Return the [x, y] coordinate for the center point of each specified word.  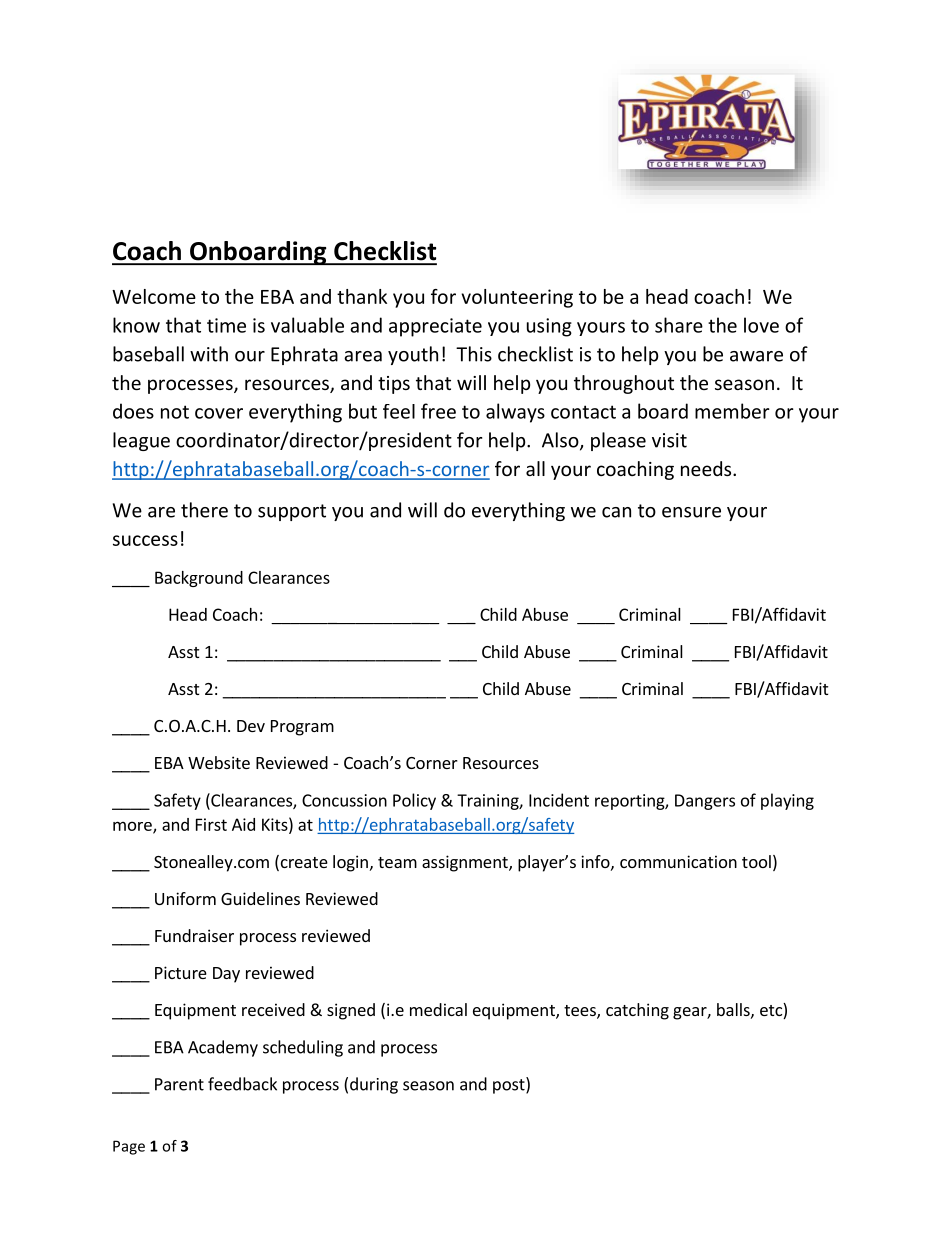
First [211, 824]
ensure [691, 512]
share [679, 325]
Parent [179, 1084]
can [616, 512]
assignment [466, 863]
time [226, 325]
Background [199, 579]
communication [678, 861]
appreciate [435, 327]
